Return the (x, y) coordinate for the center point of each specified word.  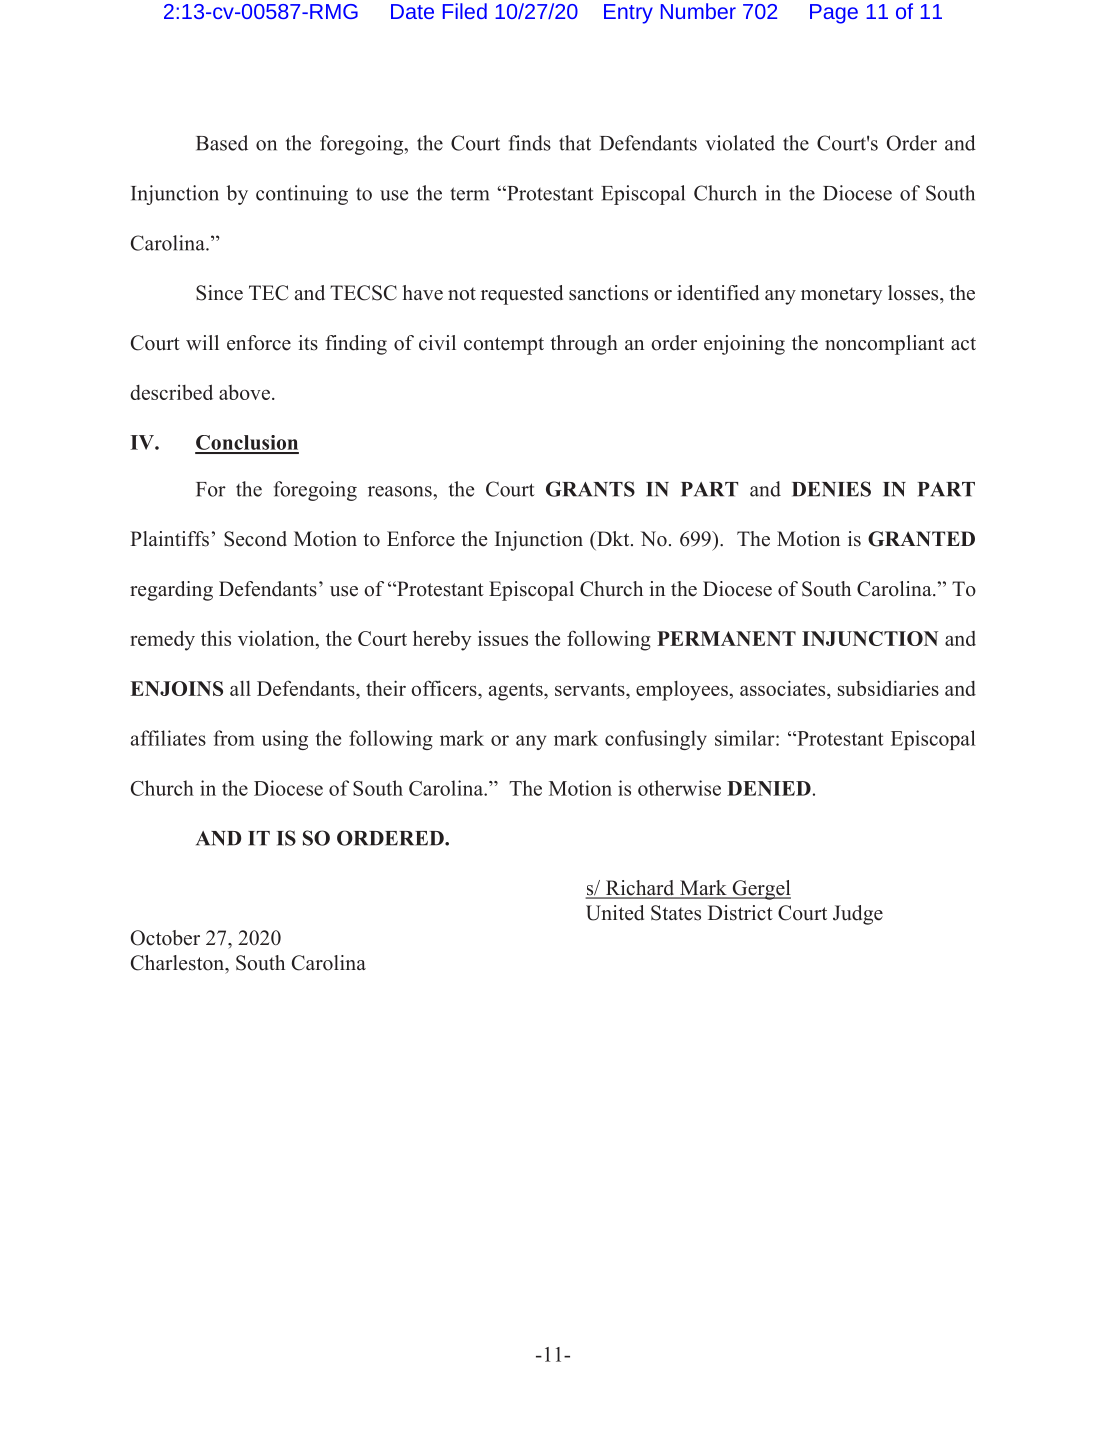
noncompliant (884, 345)
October (165, 938)
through (584, 345)
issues (503, 638)
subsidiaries (888, 688)
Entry (628, 14)
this (216, 638)
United (615, 913)
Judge (858, 915)
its (308, 343)
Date (412, 11)
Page (834, 14)
